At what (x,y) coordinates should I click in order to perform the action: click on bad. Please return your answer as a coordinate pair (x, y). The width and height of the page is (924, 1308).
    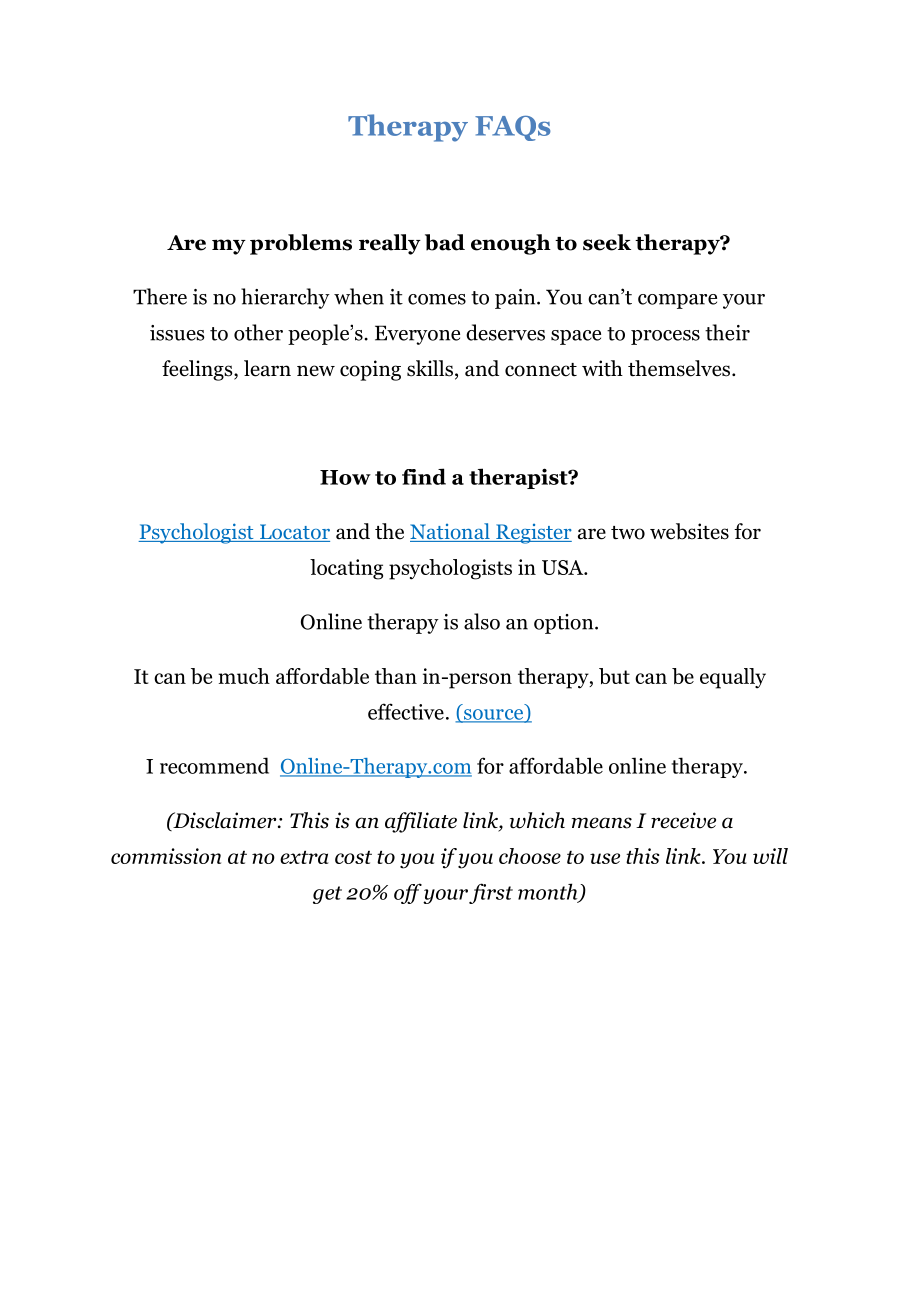
    Looking at the image, I should click on (445, 242).
